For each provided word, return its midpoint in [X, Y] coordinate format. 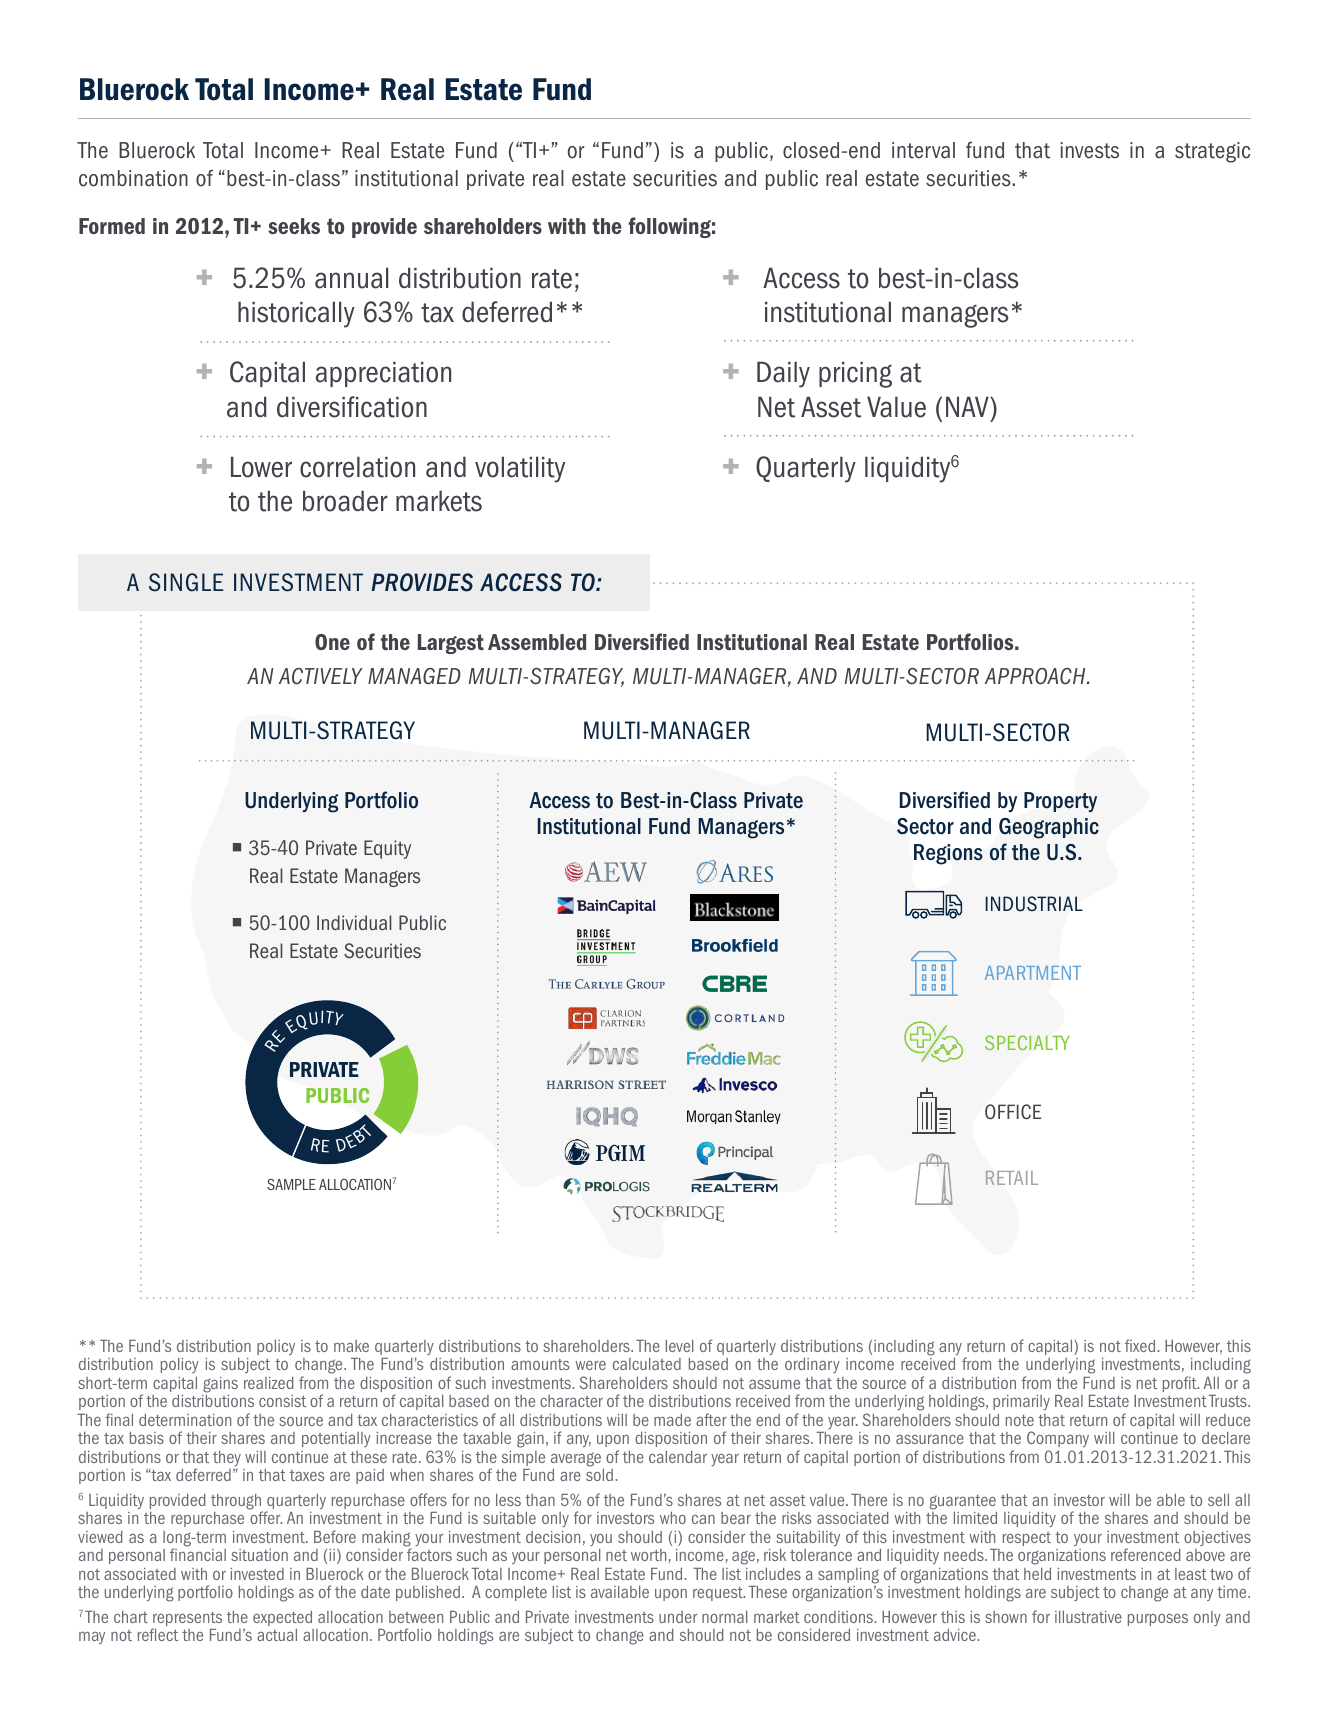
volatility [520, 469]
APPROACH [1036, 676]
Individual [354, 923]
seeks [294, 226]
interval [923, 150]
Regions [948, 854]
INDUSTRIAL [1034, 904]
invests [1090, 150]
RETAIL [1012, 1178]
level [679, 1346]
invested [257, 1574]
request [719, 1594]
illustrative [1088, 1617]
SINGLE [186, 582]
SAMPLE [291, 1184]
